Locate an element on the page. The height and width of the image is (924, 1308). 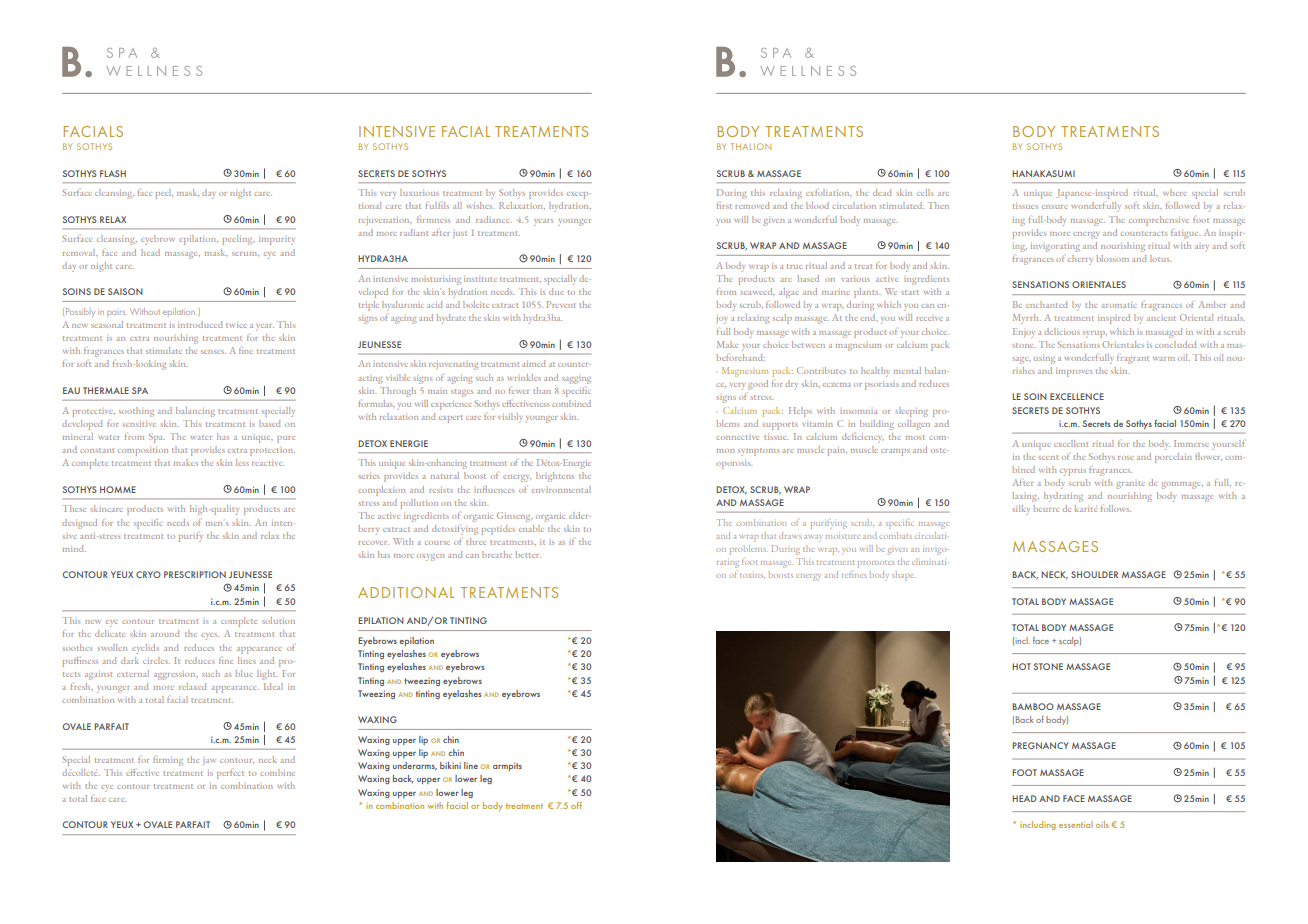
follows is located at coordinates (1116, 508).
